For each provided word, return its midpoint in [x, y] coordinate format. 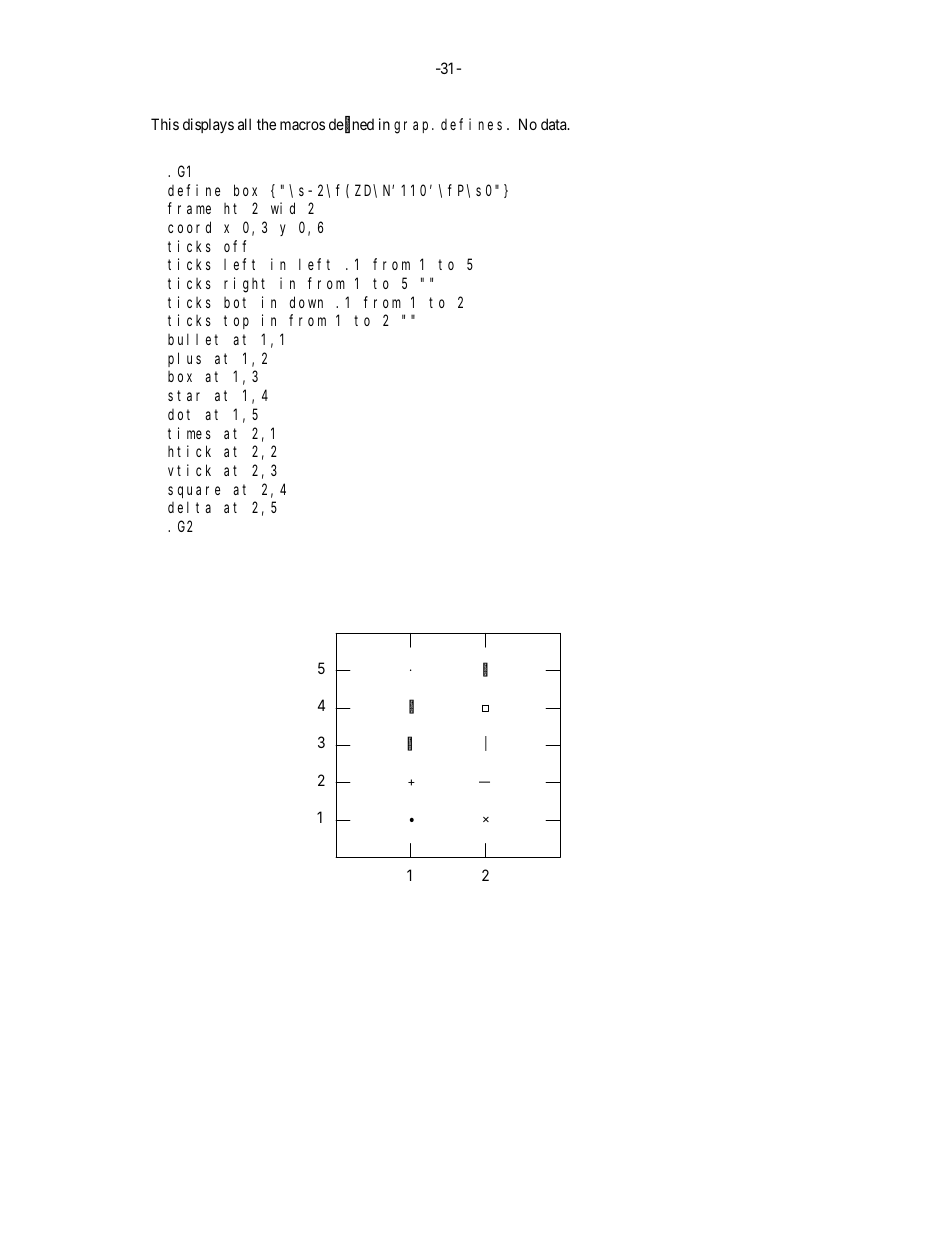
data [555, 124]
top [236, 322]
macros [302, 125]
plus [184, 359]
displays [208, 125]
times [189, 433]
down [306, 302]
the [266, 124]
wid [283, 208]
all [244, 124]
